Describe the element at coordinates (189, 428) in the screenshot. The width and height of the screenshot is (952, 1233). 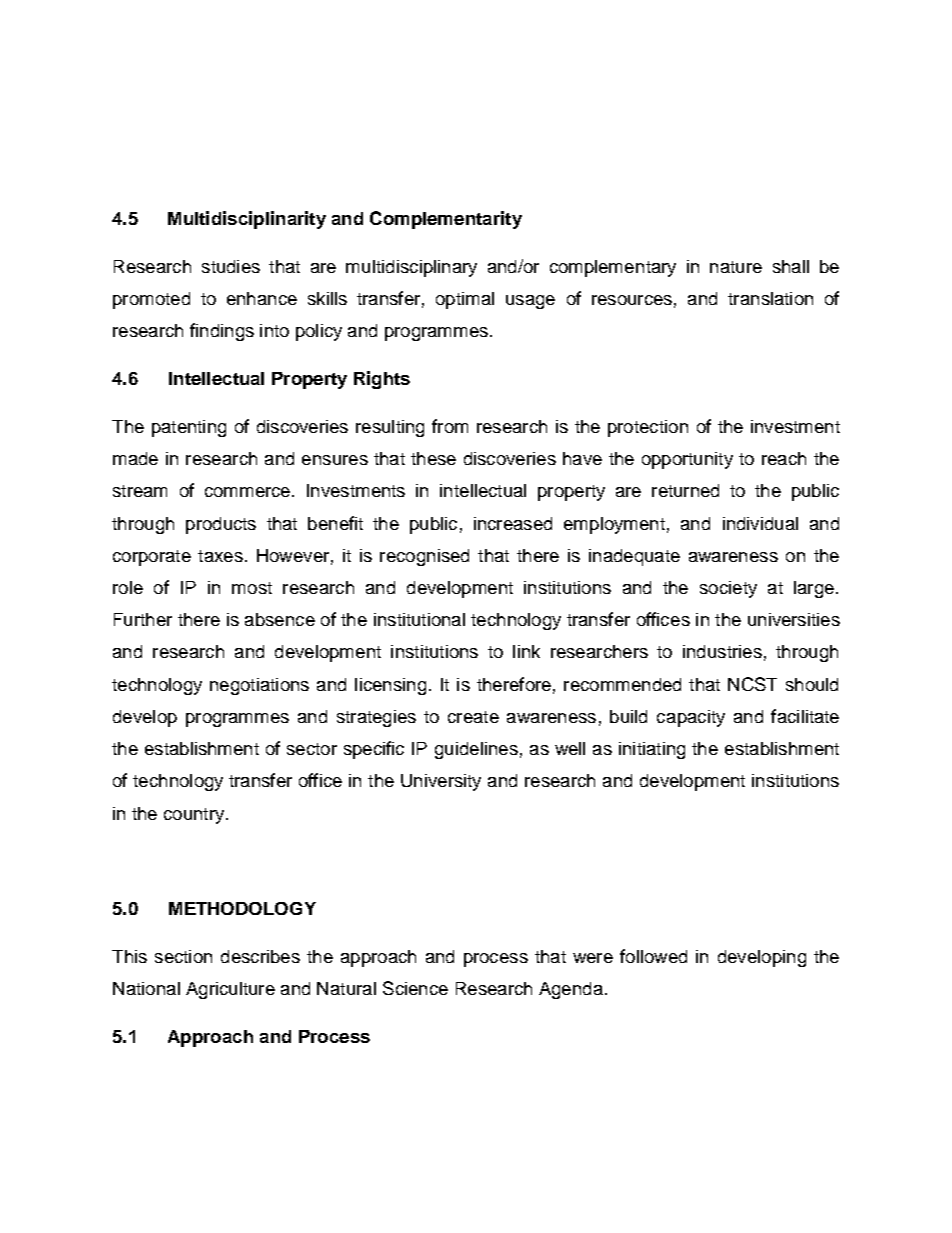
I see `patenting` at that location.
